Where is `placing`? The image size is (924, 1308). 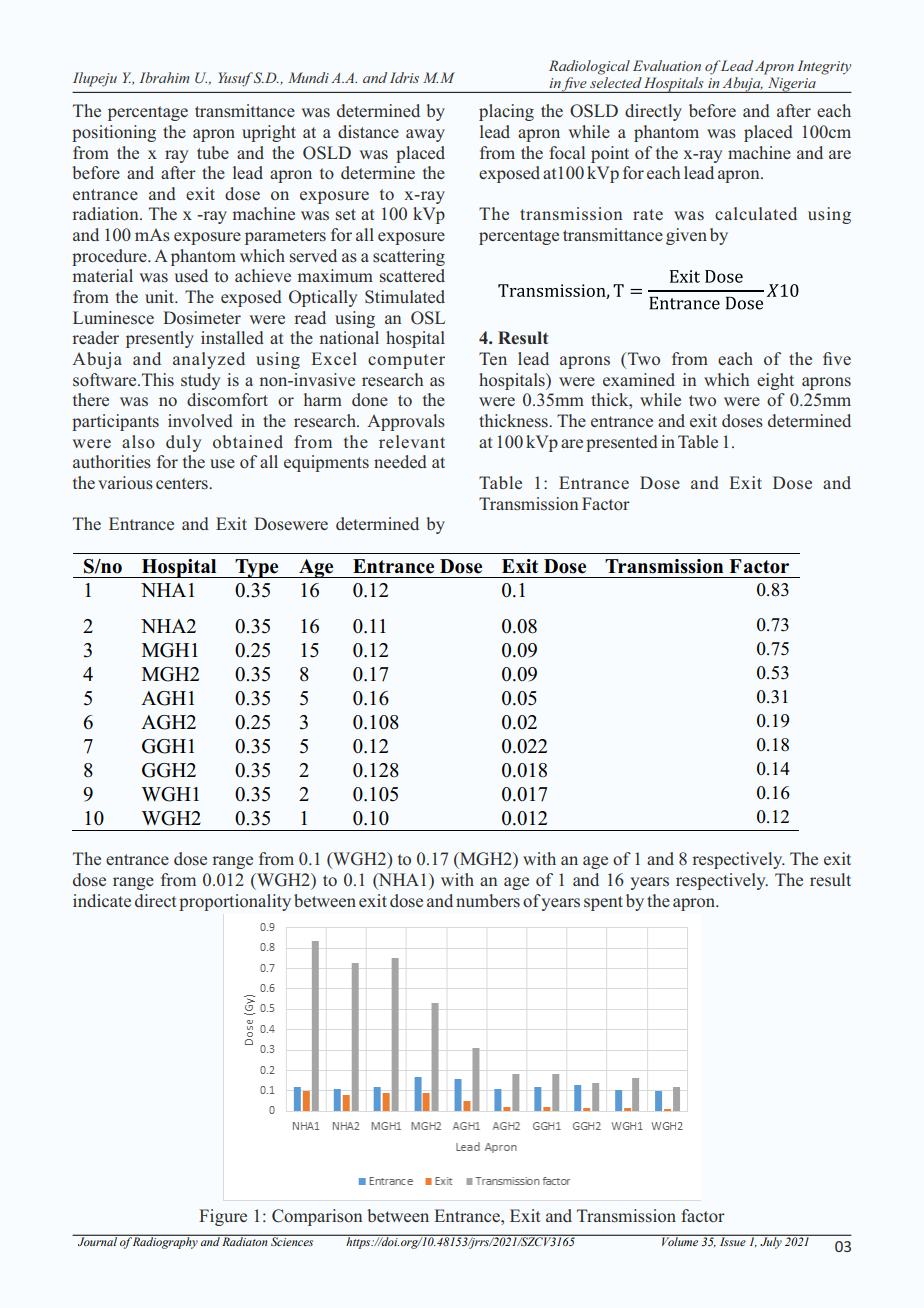
placing is located at coordinates (506, 112).
